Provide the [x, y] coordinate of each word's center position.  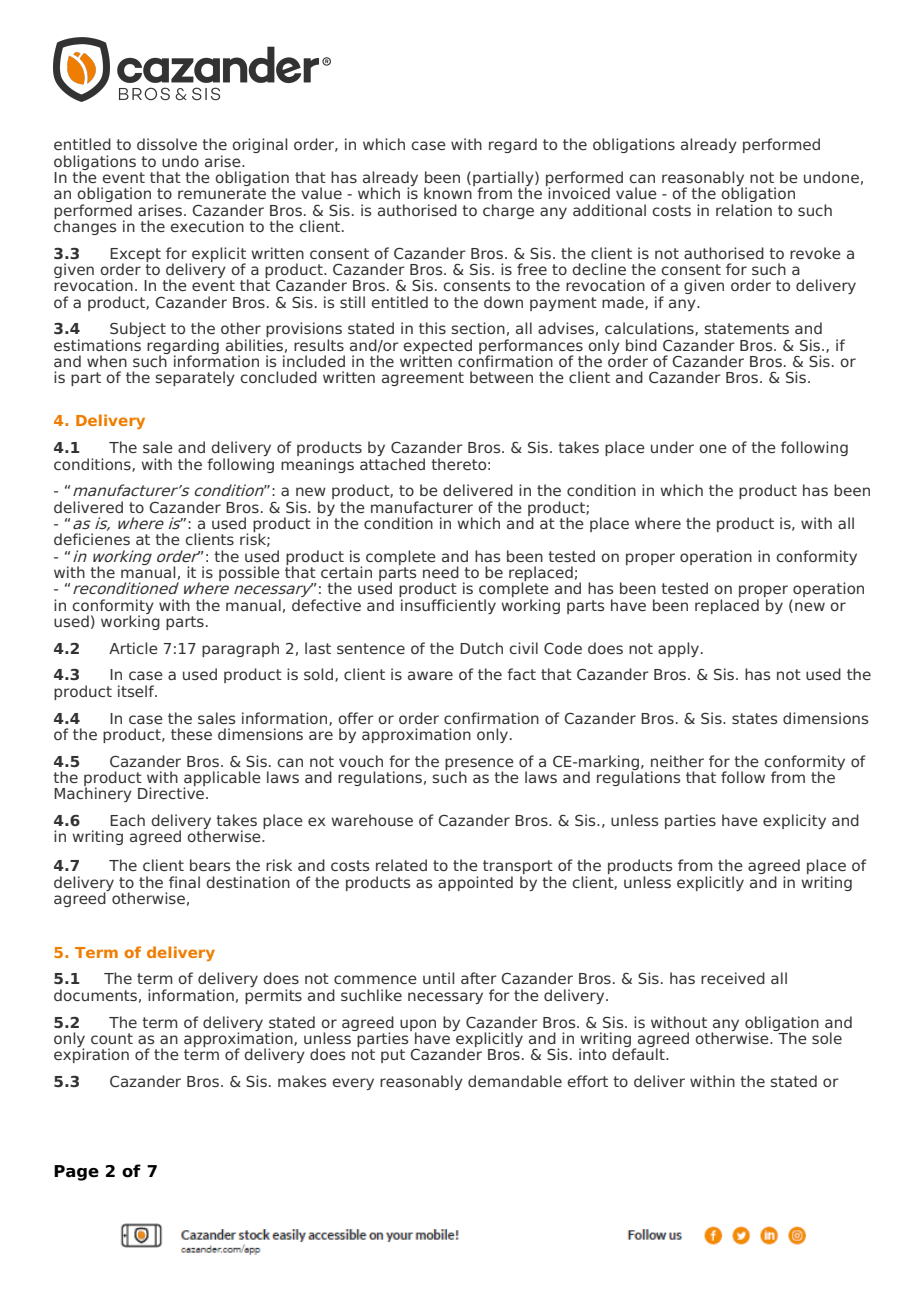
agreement [423, 379]
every [353, 1084]
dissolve [167, 144]
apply [680, 649]
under [672, 447]
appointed [475, 883]
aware [430, 675]
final [184, 882]
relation [744, 208]
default [639, 1053]
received [733, 978]
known [449, 192]
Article [133, 648]
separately [195, 378]
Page [76, 1173]
